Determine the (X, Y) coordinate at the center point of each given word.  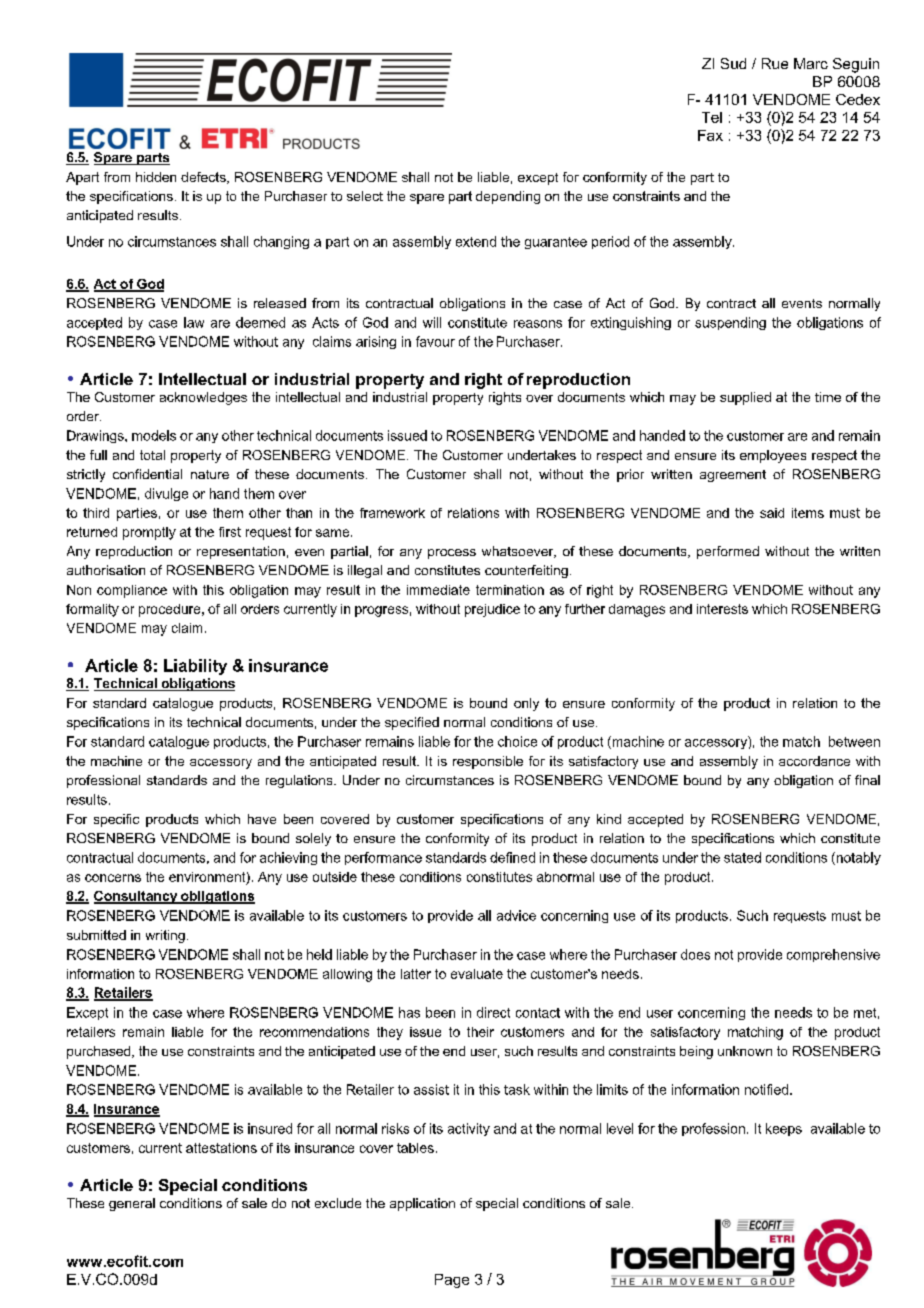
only (526, 704)
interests (722, 609)
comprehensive (833, 955)
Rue (775, 63)
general (132, 1204)
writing (165, 936)
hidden (156, 177)
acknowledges (203, 398)
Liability (195, 667)
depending (508, 197)
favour (435, 341)
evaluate (477, 974)
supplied (745, 398)
